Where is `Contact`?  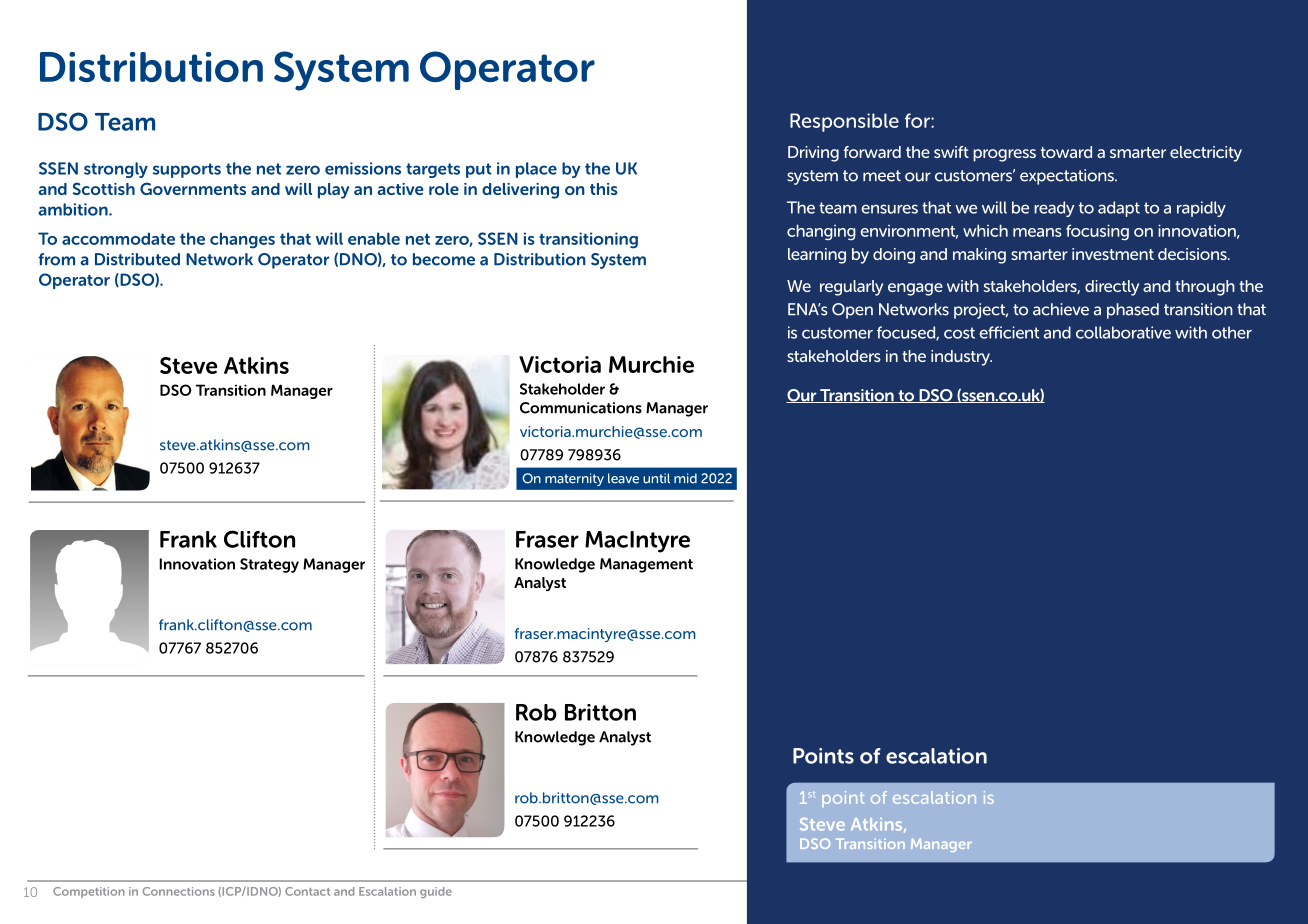
Contact is located at coordinates (307, 891).
